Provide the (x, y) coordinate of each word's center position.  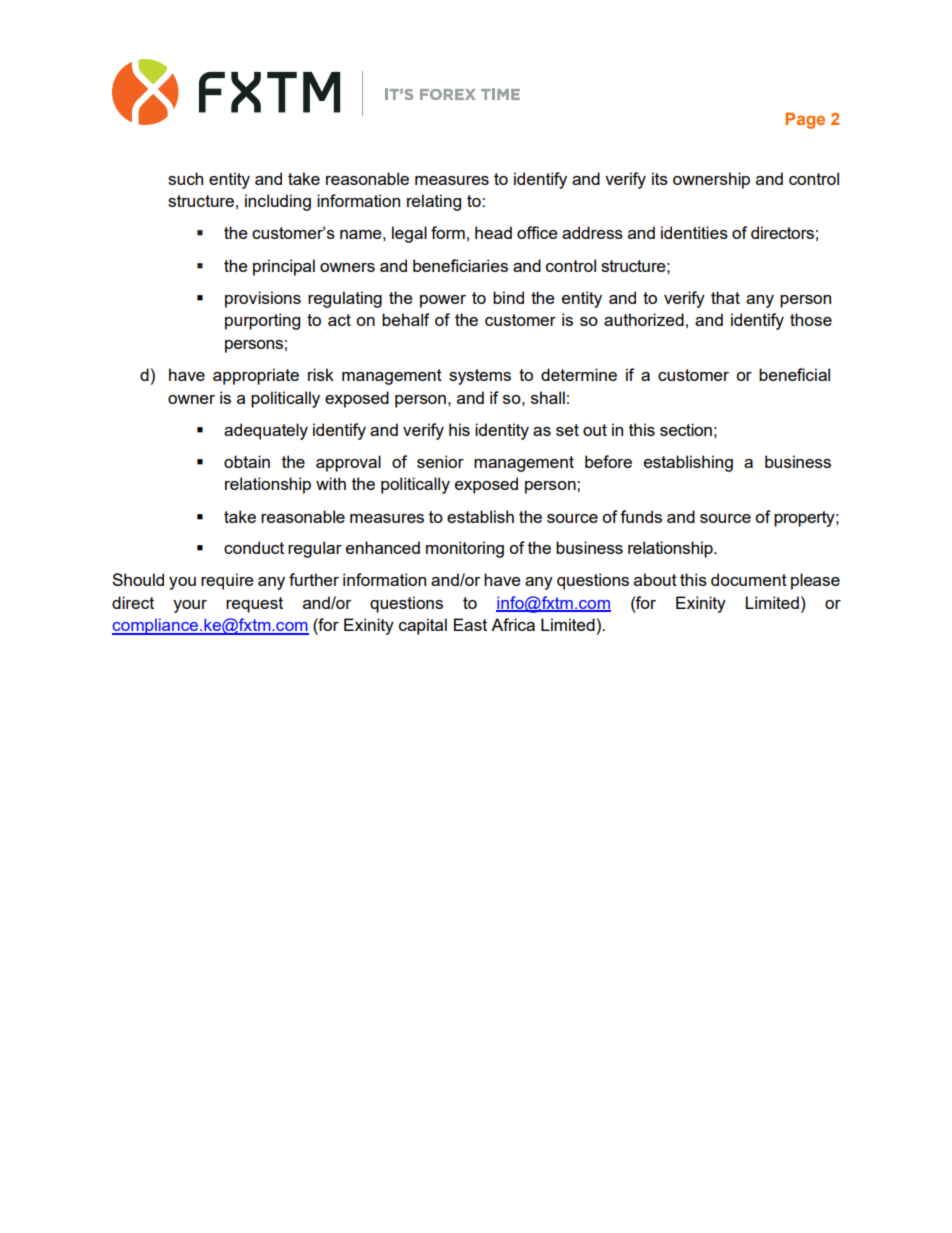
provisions (263, 299)
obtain (247, 461)
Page (805, 121)
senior (440, 461)
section (686, 429)
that (725, 297)
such (185, 178)
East (470, 624)
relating (434, 202)
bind (508, 297)
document (749, 579)
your (190, 606)
